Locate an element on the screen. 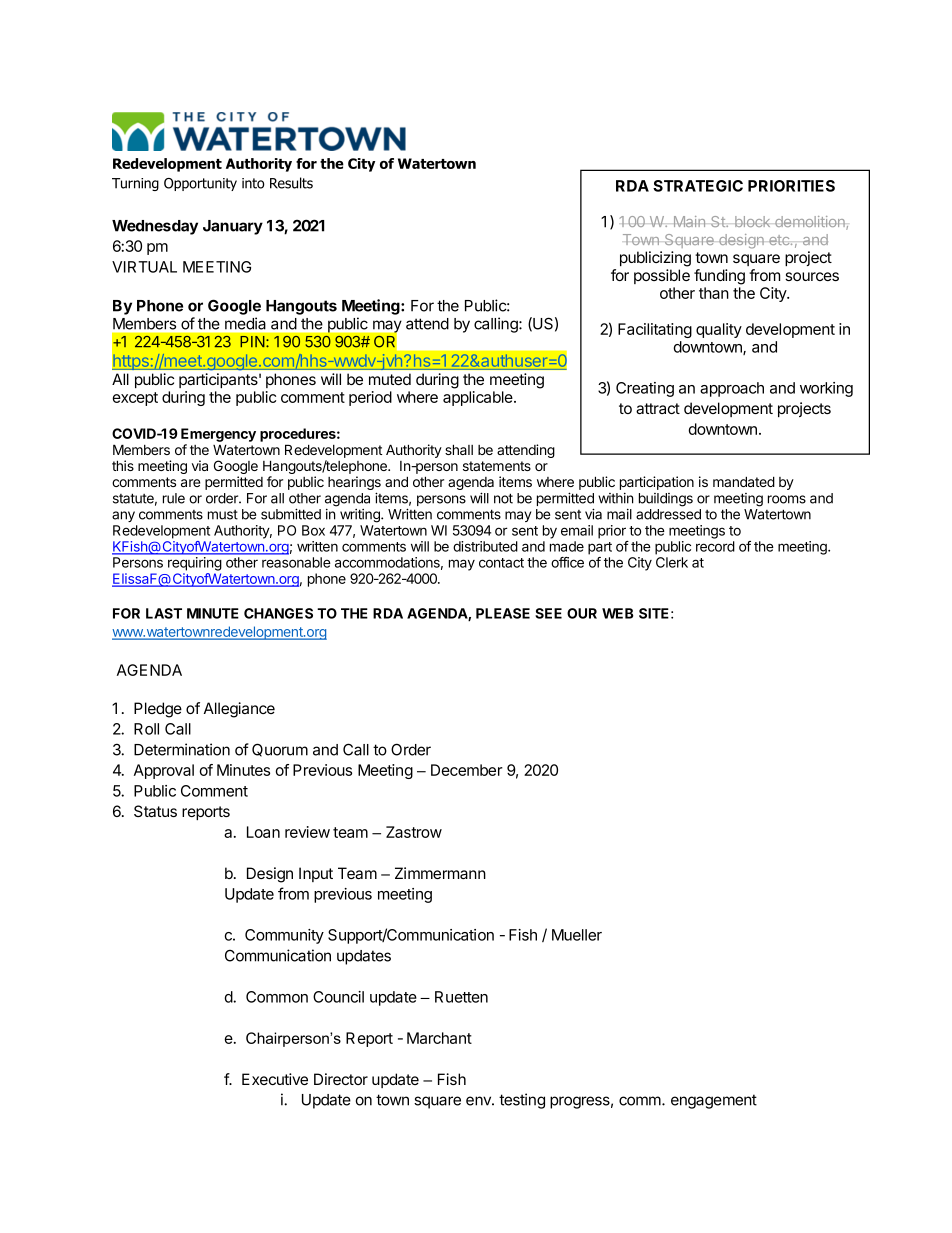 The image size is (952, 1233). Mueller is located at coordinates (577, 935).
